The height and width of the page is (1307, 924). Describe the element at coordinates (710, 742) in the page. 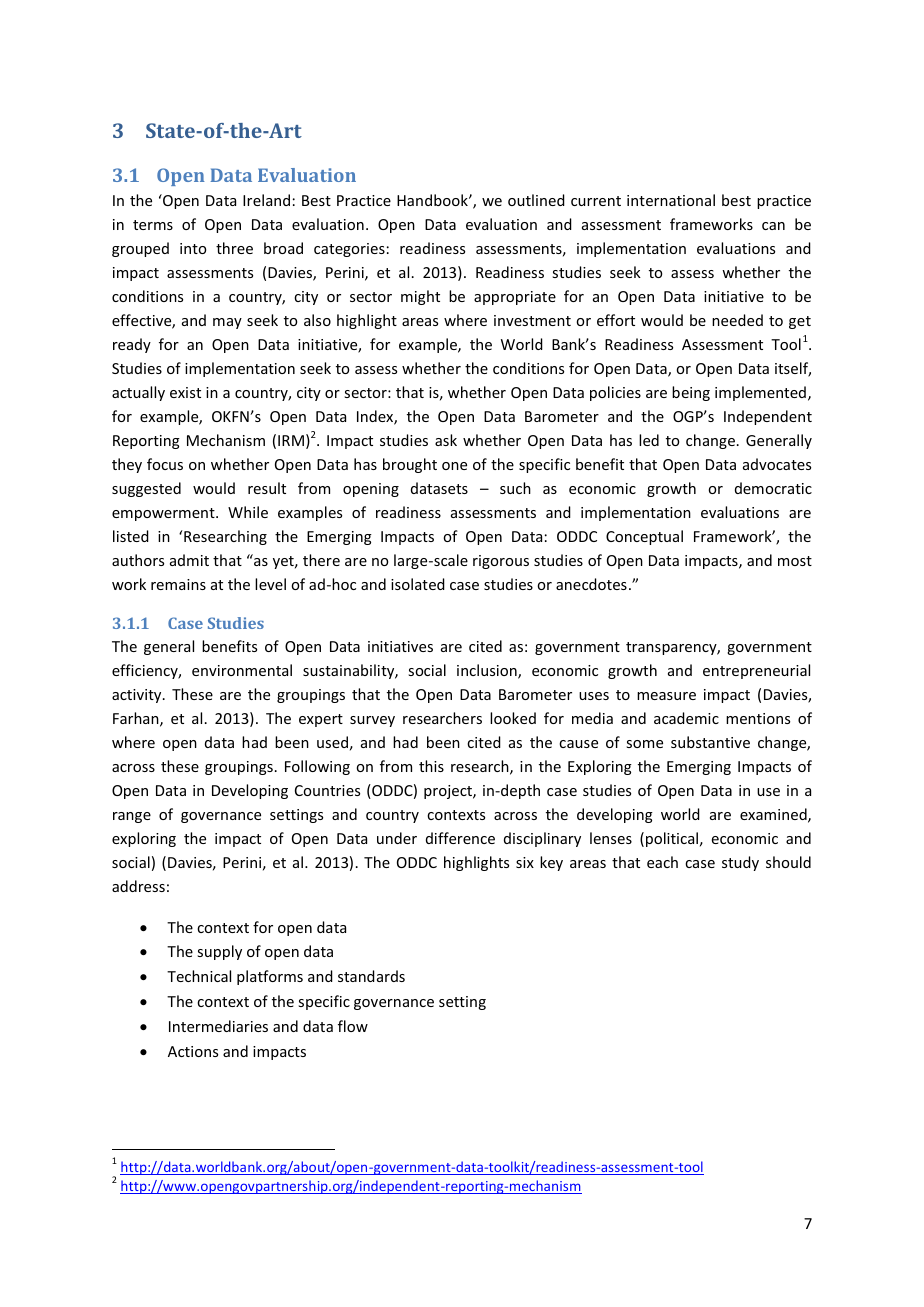

I see `substantive` at that location.
